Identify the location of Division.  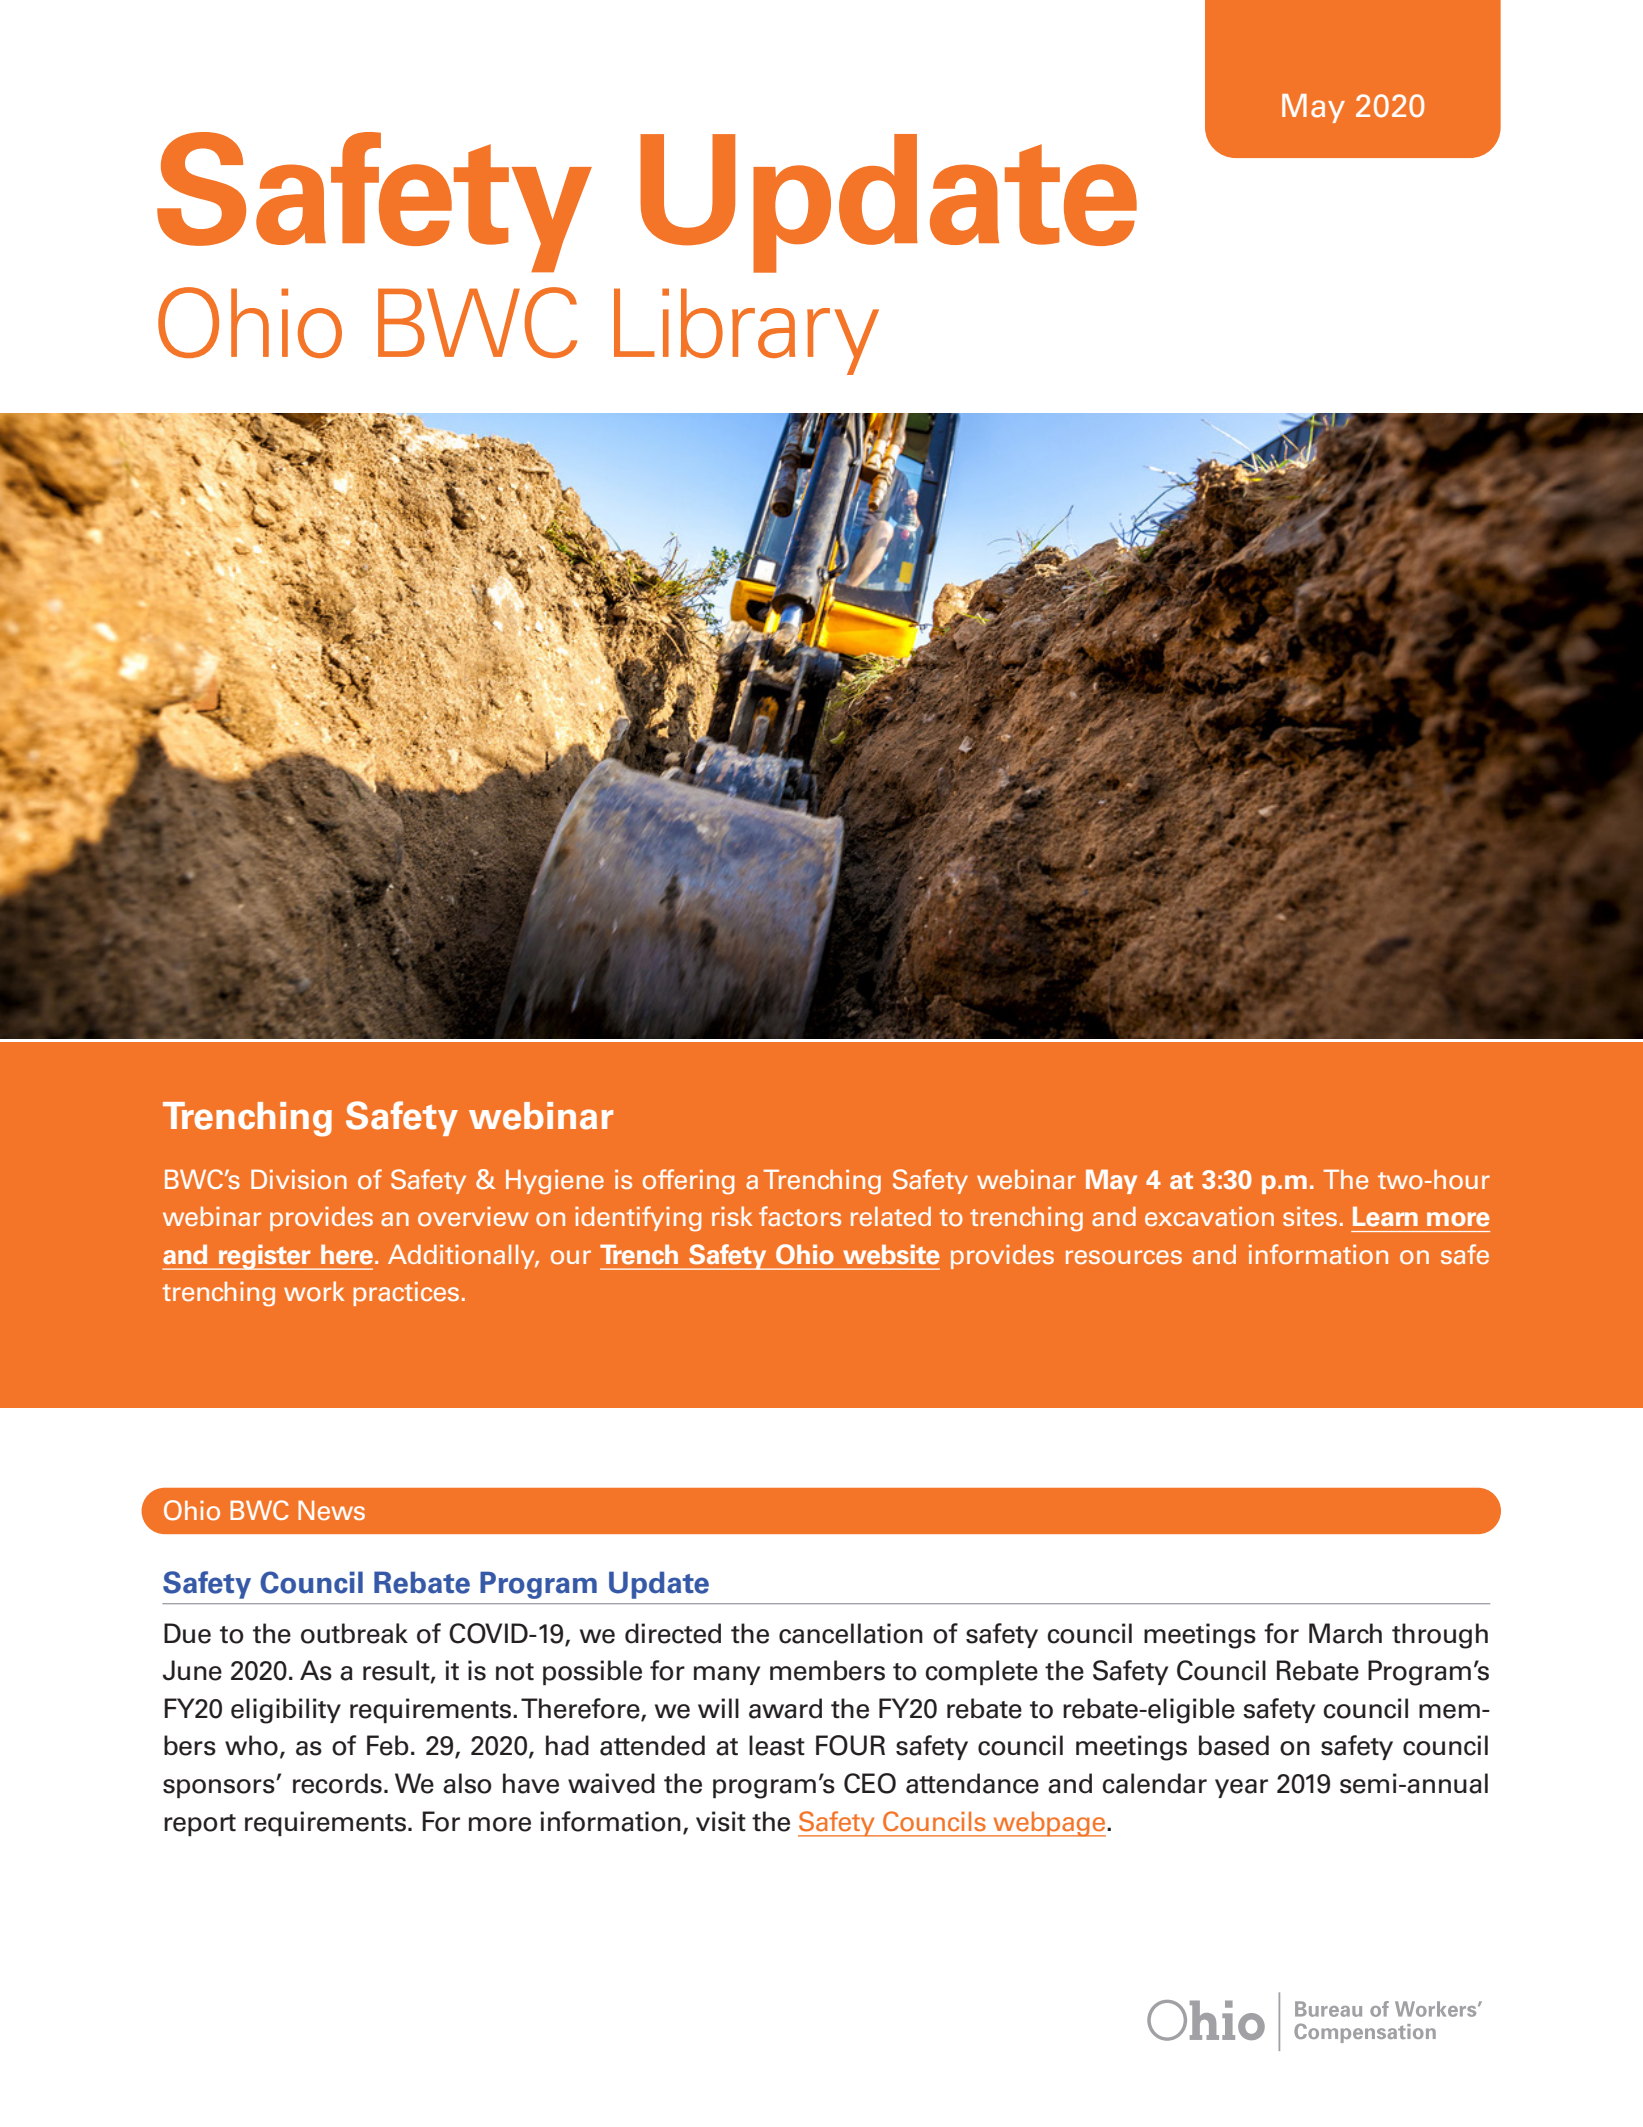
(299, 1179).
